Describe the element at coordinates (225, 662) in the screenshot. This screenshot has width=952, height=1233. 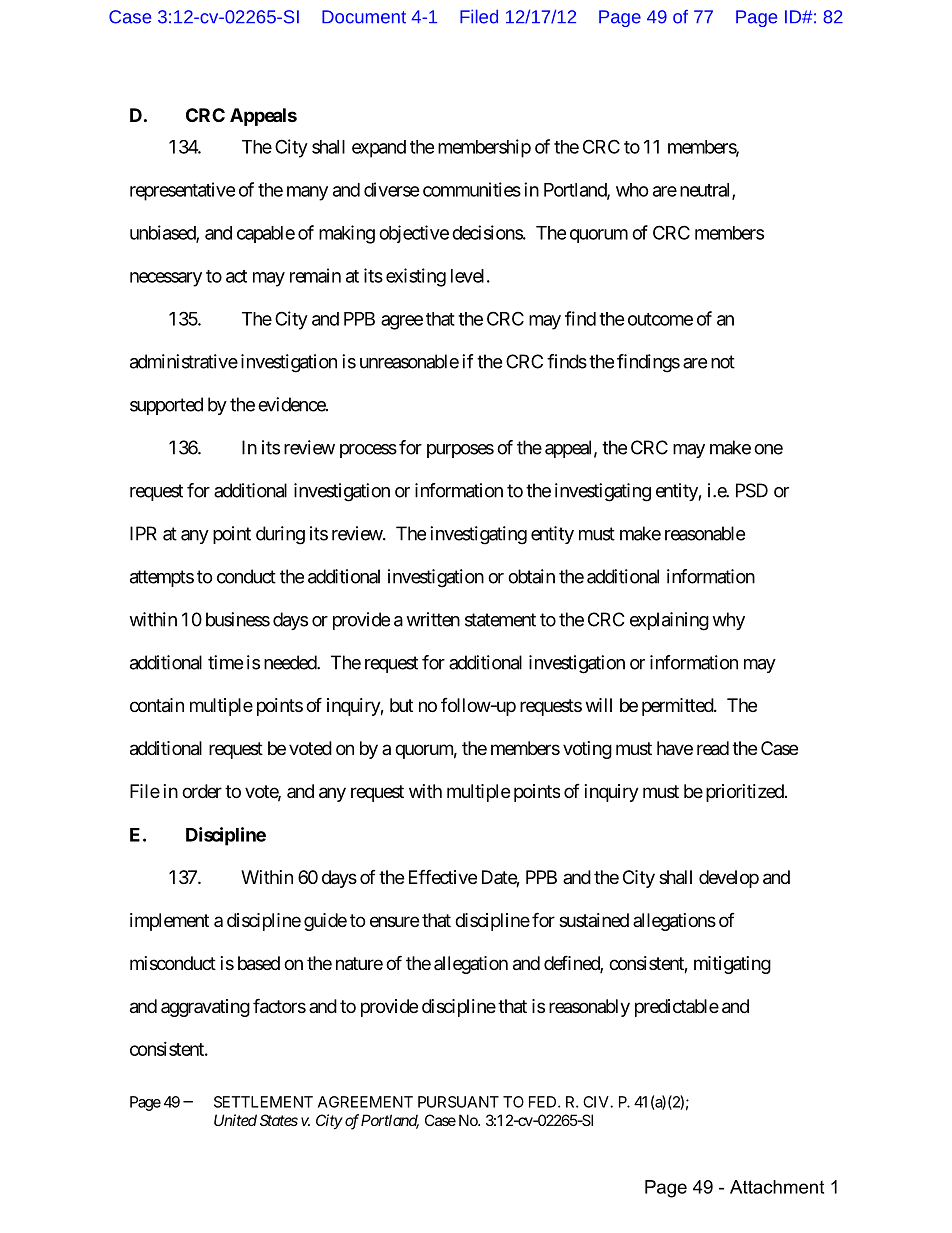
I see `time` at that location.
